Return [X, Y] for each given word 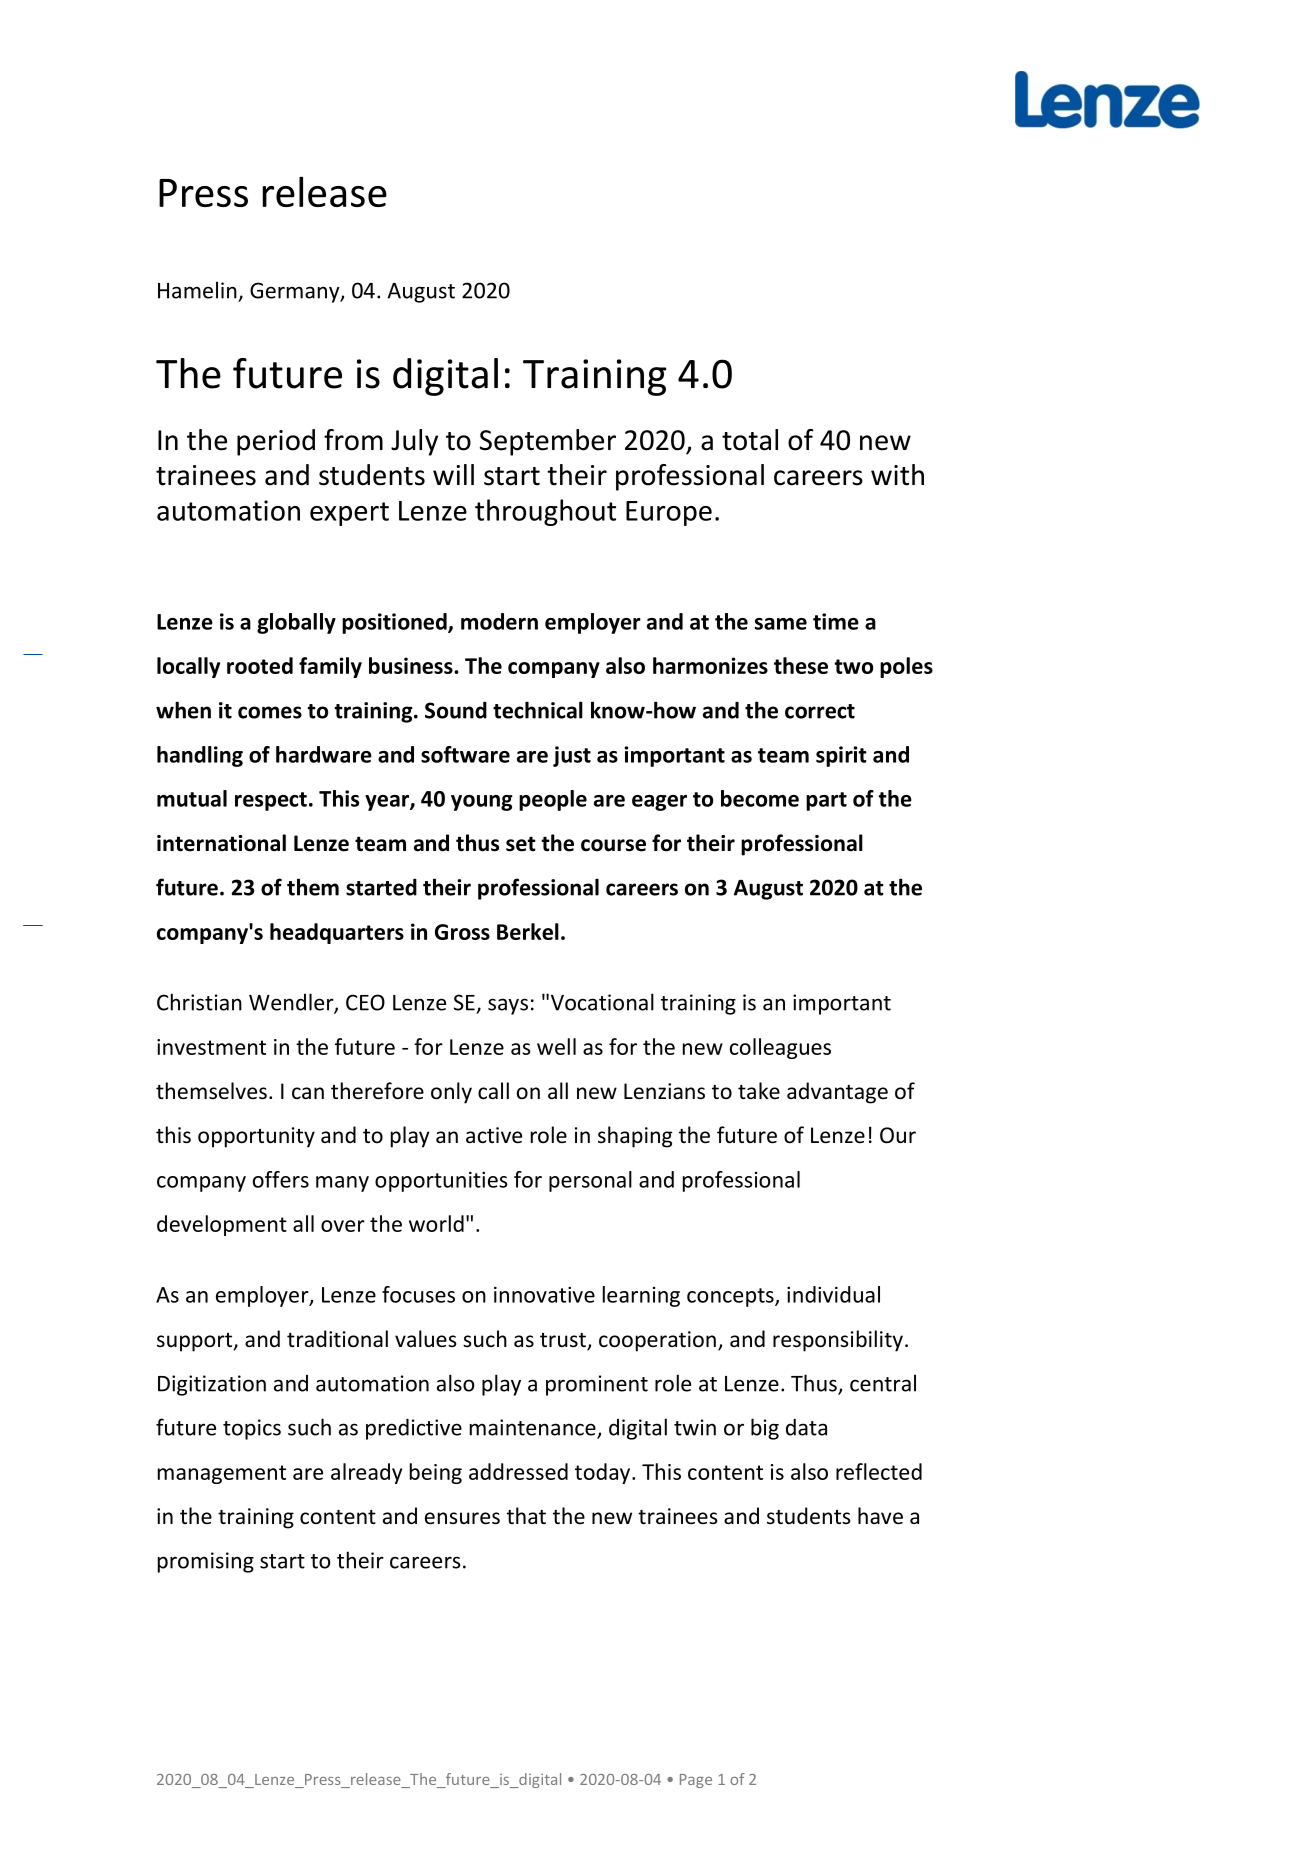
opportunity [256, 1137]
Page [696, 1781]
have [880, 1516]
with [897, 475]
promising [206, 1562]
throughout [545, 512]
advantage [837, 1093]
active [494, 1135]
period [276, 442]
